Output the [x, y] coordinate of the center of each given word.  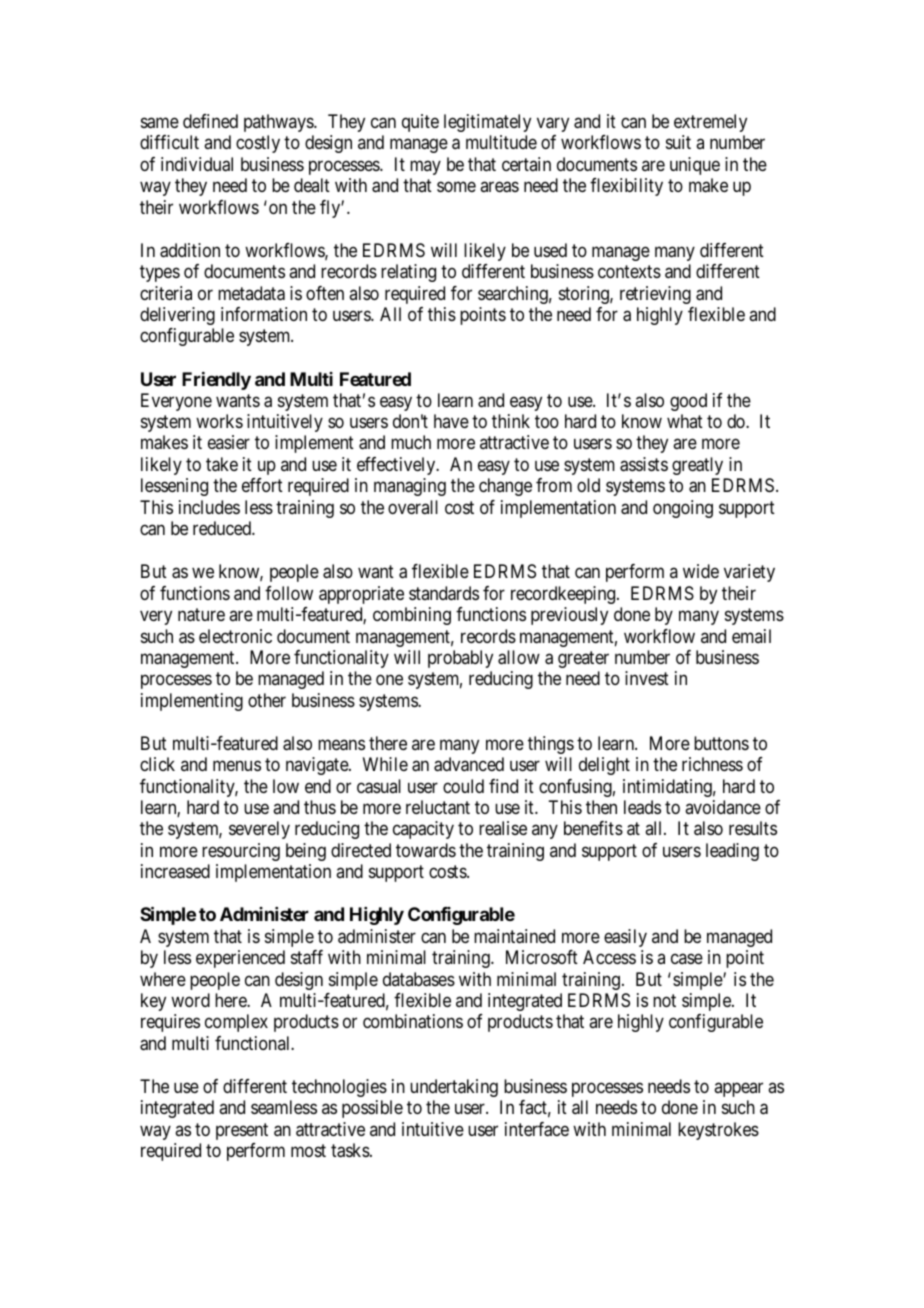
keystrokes [718, 1131]
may [425, 167]
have [451, 421]
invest [647, 678]
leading [732, 852]
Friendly [216, 381]
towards [426, 850]
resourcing [241, 852]
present [242, 1131]
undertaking [454, 1088]
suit [678, 142]
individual [197, 164]
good [688, 402]
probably [460, 659]
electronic [235, 636]
